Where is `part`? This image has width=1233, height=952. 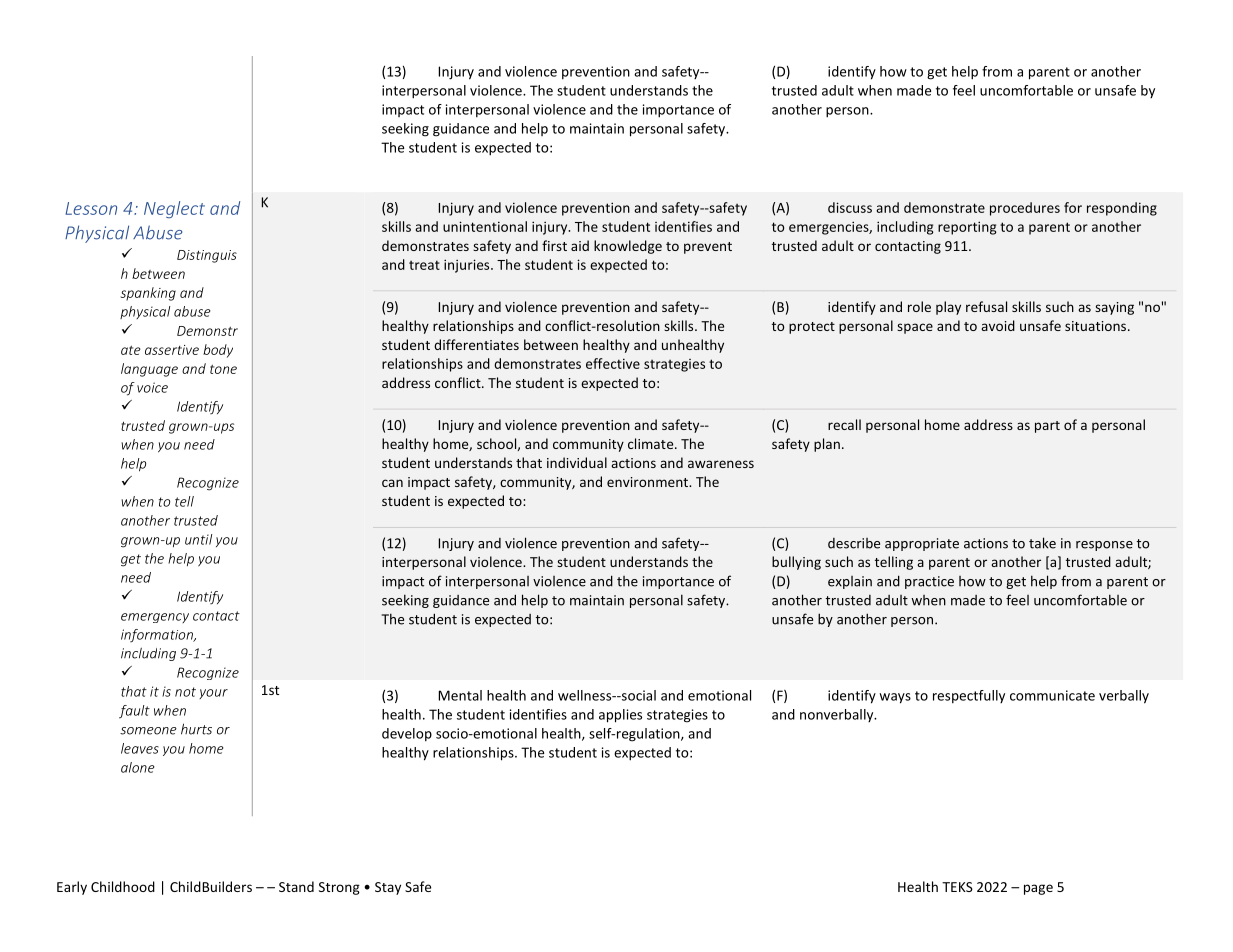
part is located at coordinates (1047, 427).
